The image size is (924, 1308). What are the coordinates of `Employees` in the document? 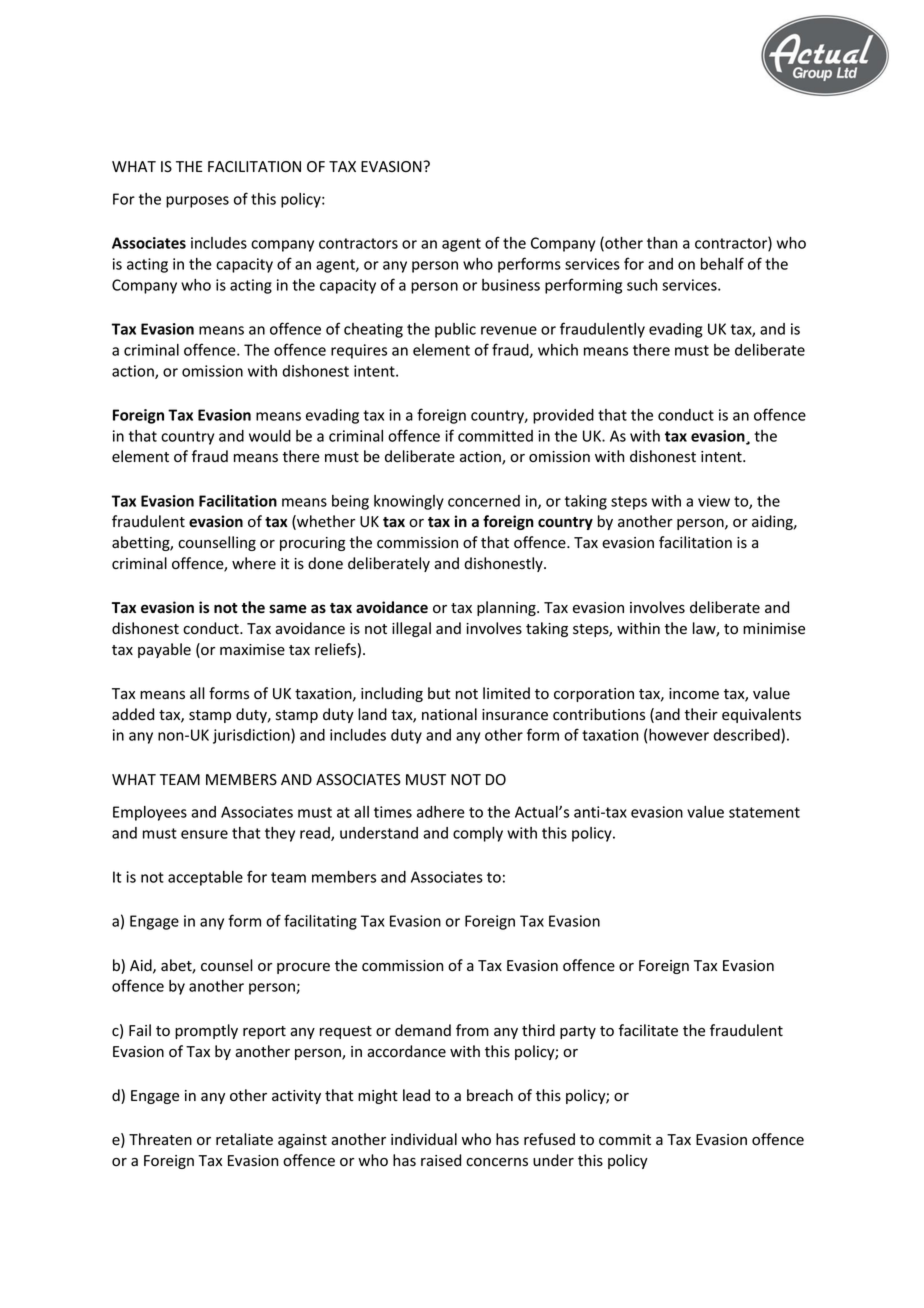 It's located at (150, 813).
